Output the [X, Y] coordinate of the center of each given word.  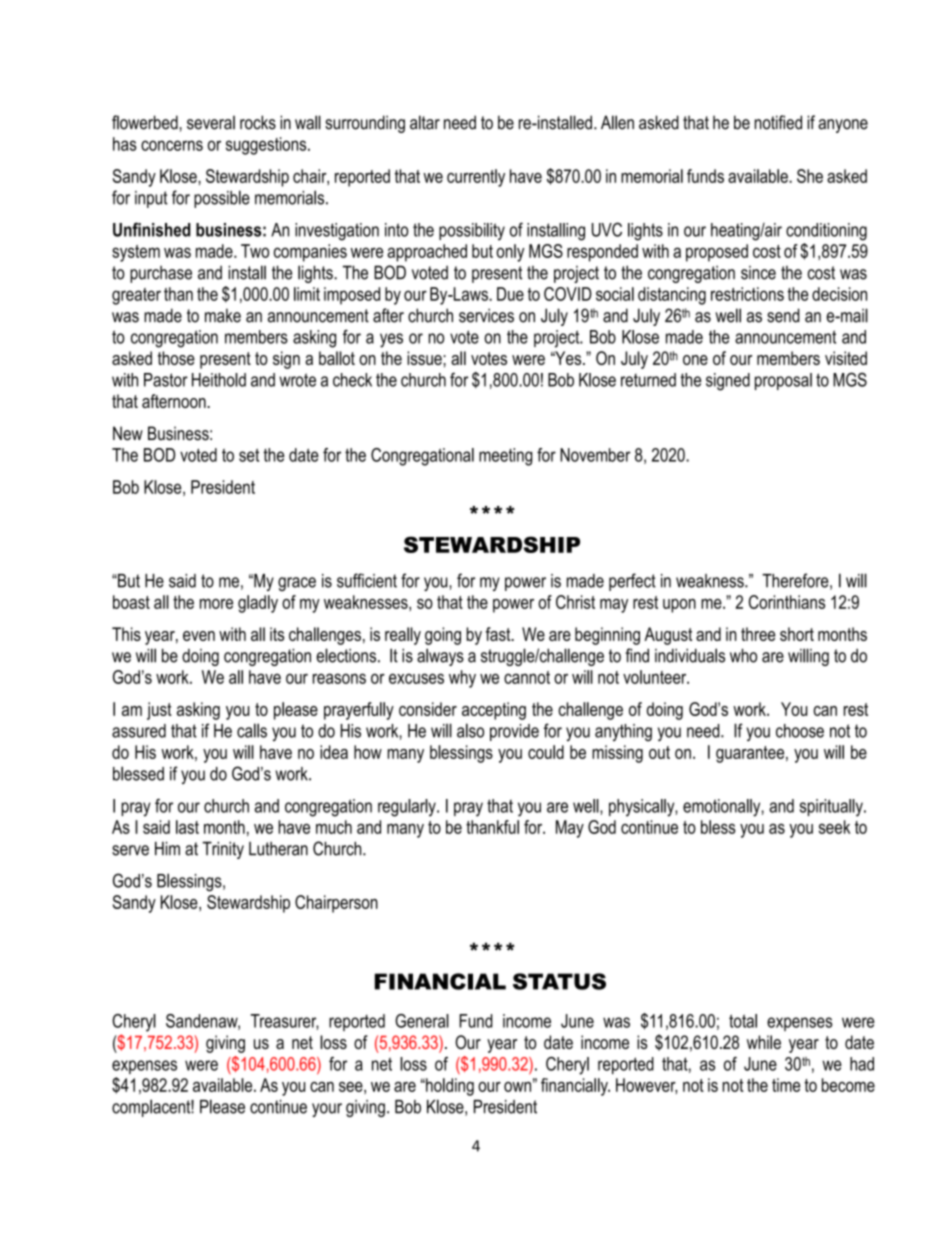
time [786, 1085]
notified [778, 122]
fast [499, 634]
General [422, 1021]
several [211, 123]
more [216, 604]
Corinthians [787, 602]
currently [476, 178]
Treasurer [284, 1022]
